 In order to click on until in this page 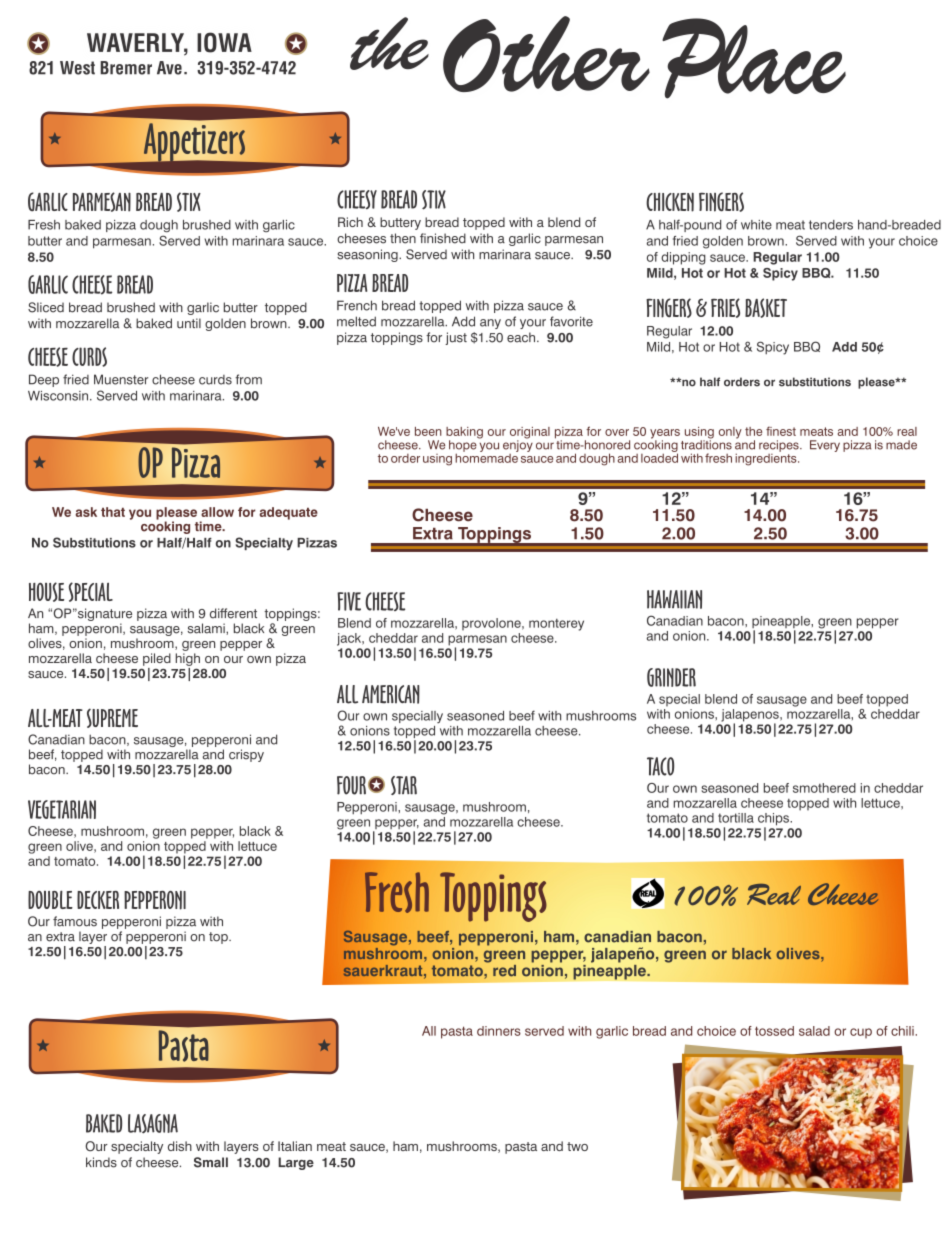, I will do `click(189, 323)`.
